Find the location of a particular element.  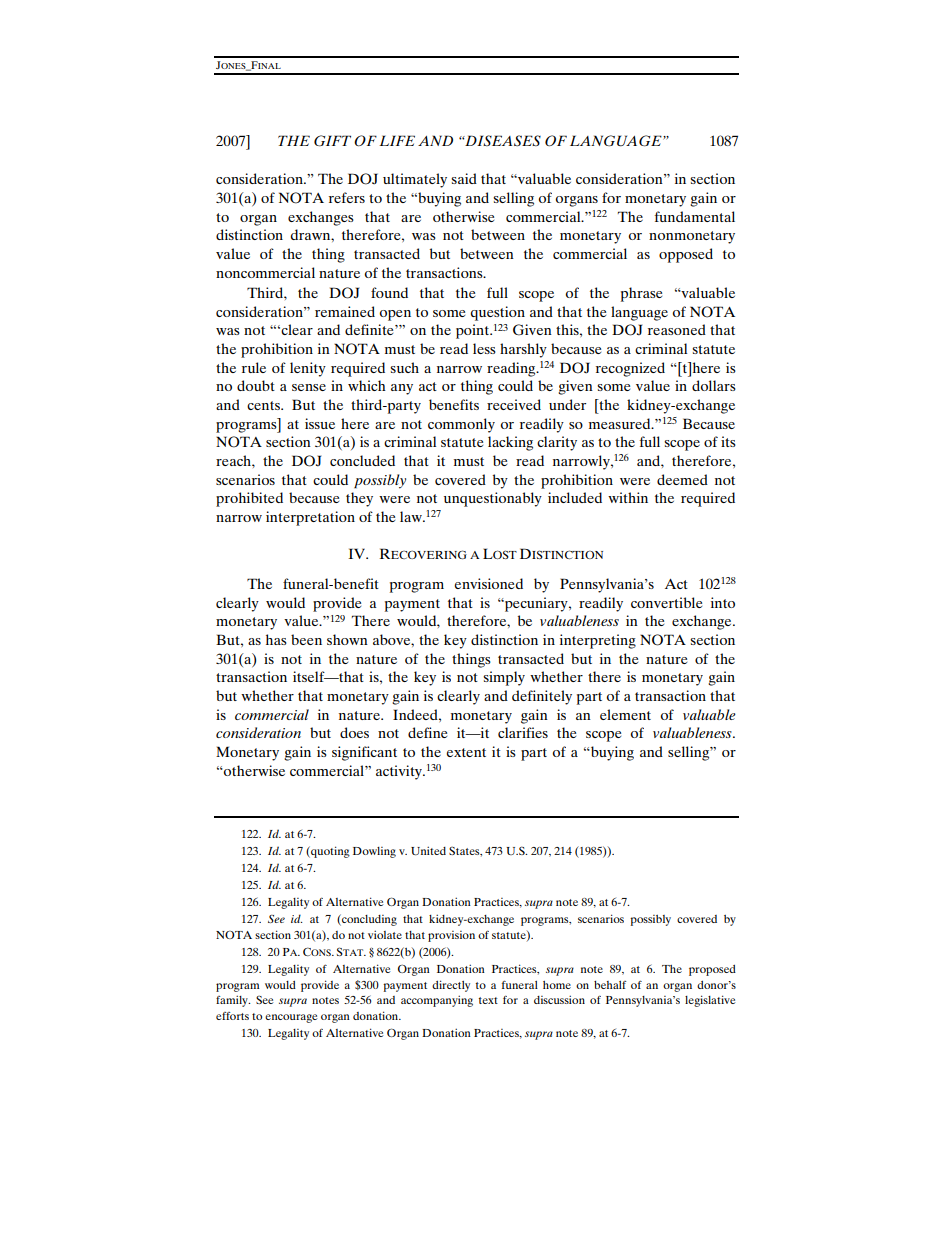

legislative is located at coordinates (710, 1001).
